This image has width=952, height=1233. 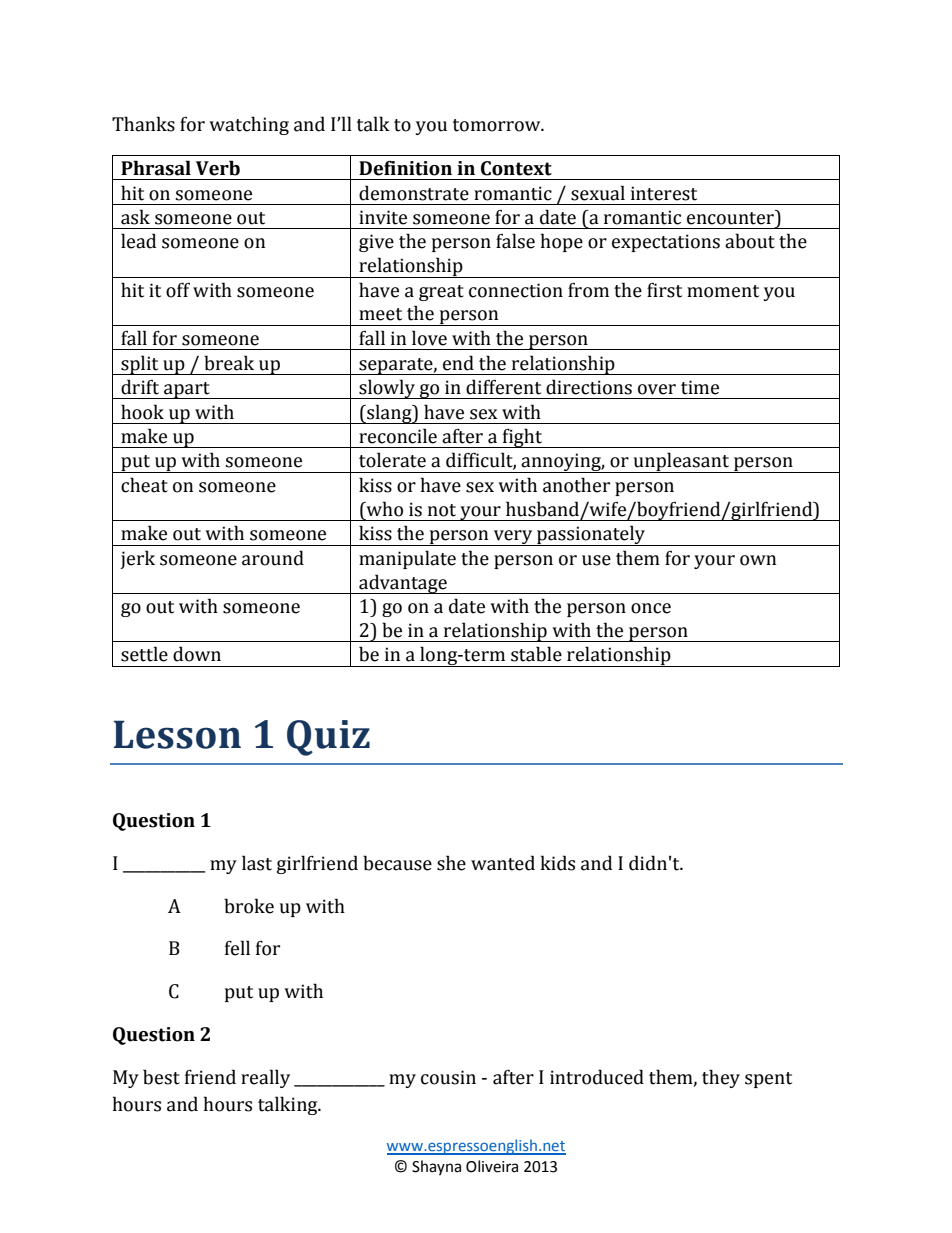 What do you see at coordinates (161, 1077) in the image?
I see `best` at bounding box center [161, 1077].
